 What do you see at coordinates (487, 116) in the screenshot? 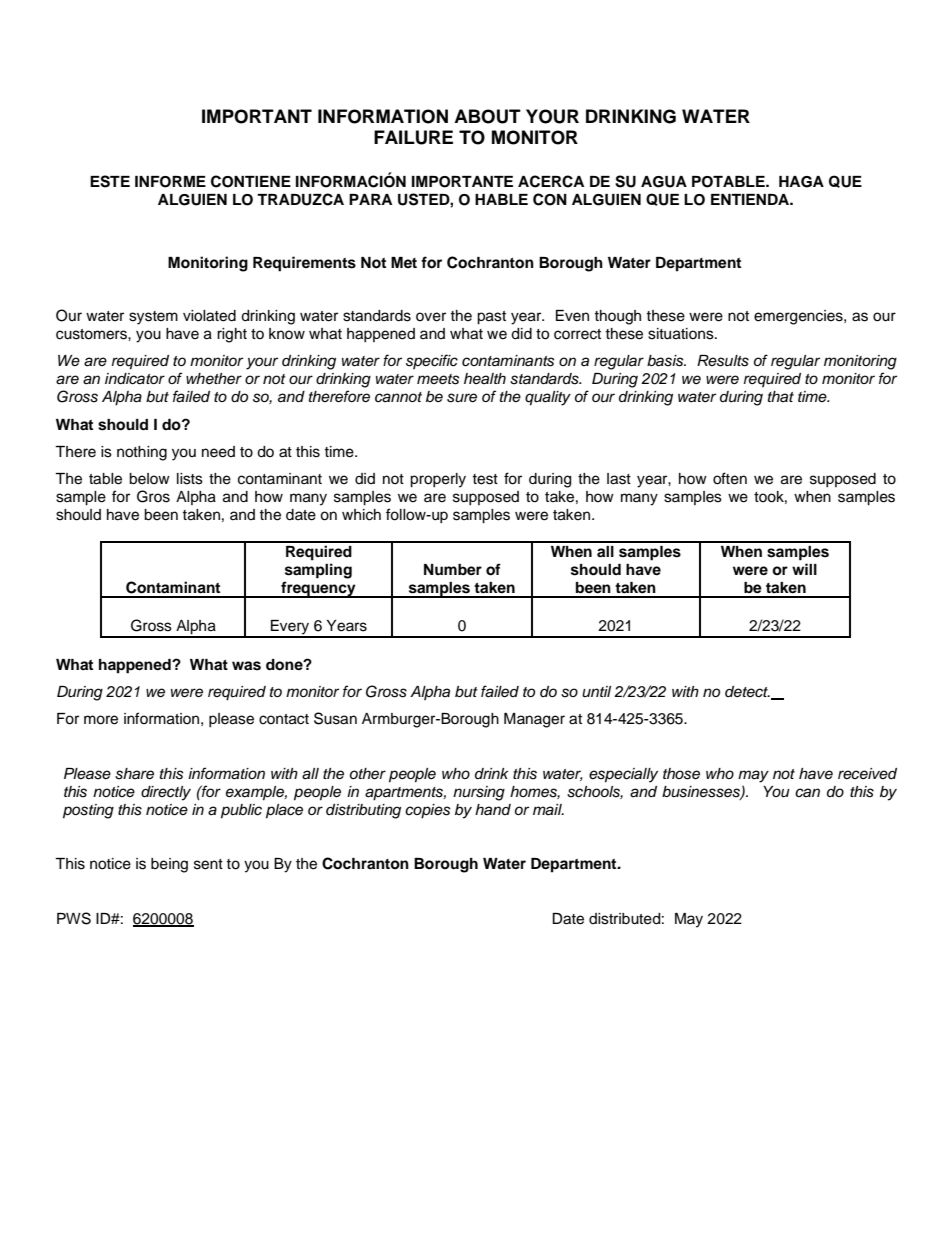
I see `ABOUT` at bounding box center [487, 116].
